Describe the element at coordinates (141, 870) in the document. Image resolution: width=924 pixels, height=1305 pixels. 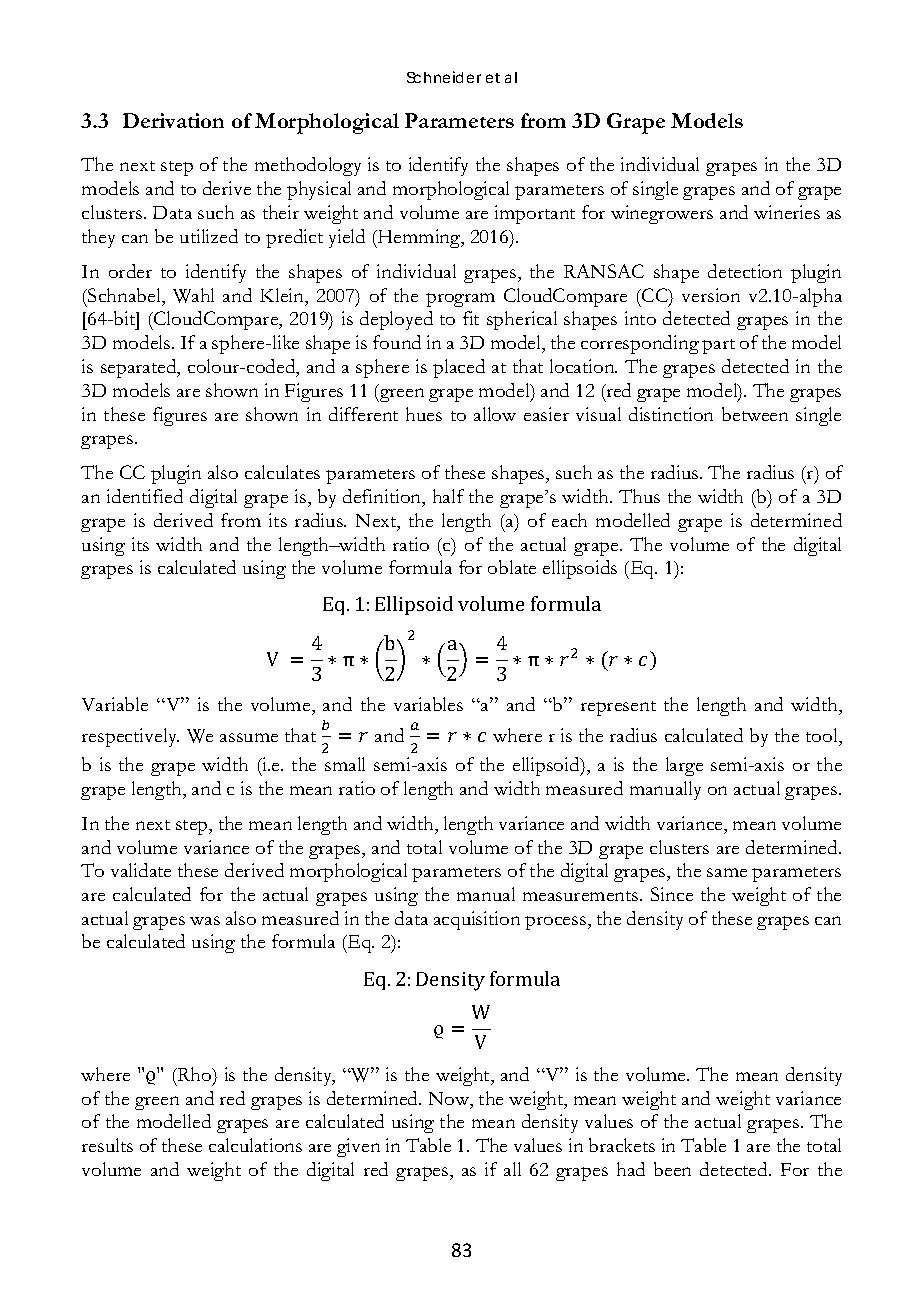
I see `validate` at that location.
